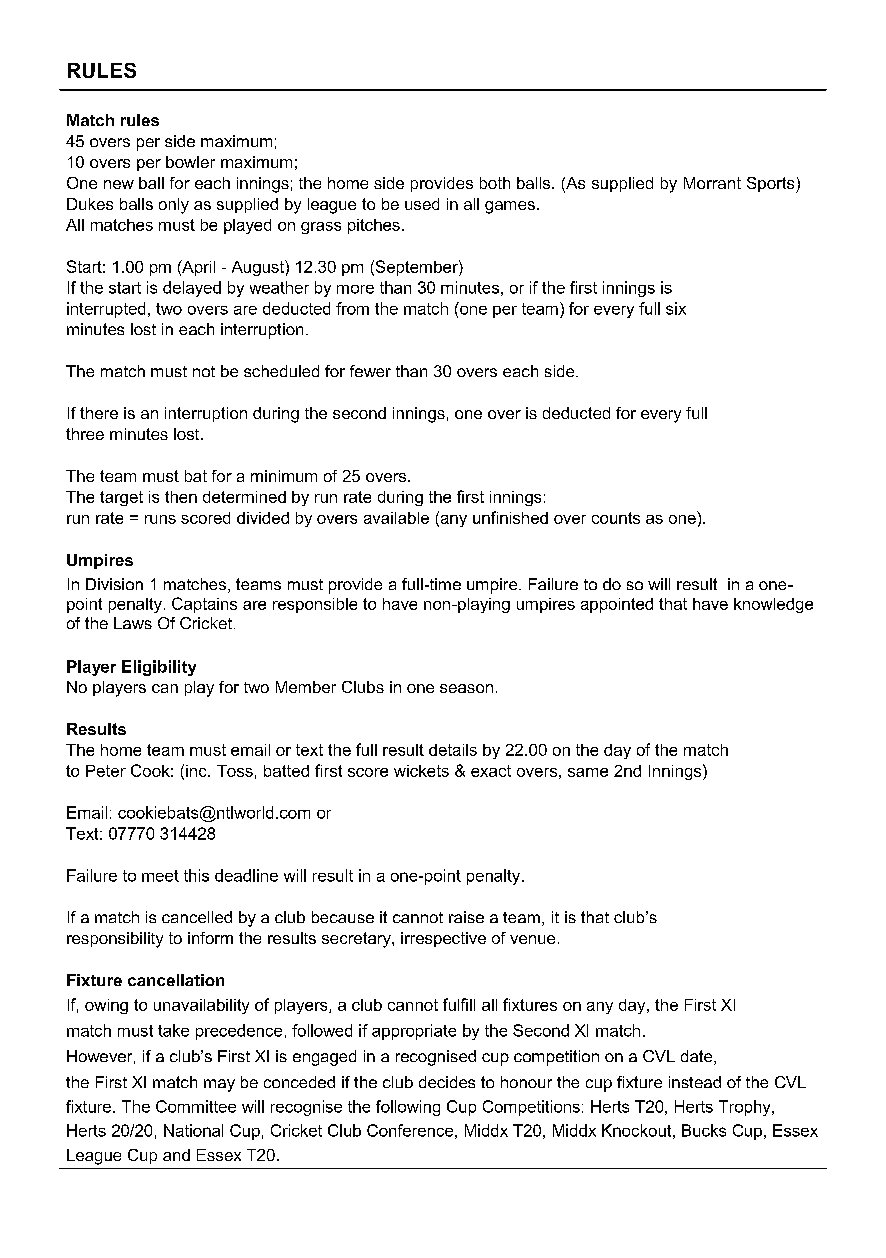 Image resolution: width=886 pixels, height=1258 pixels. I want to click on knowledge, so click(773, 605).
